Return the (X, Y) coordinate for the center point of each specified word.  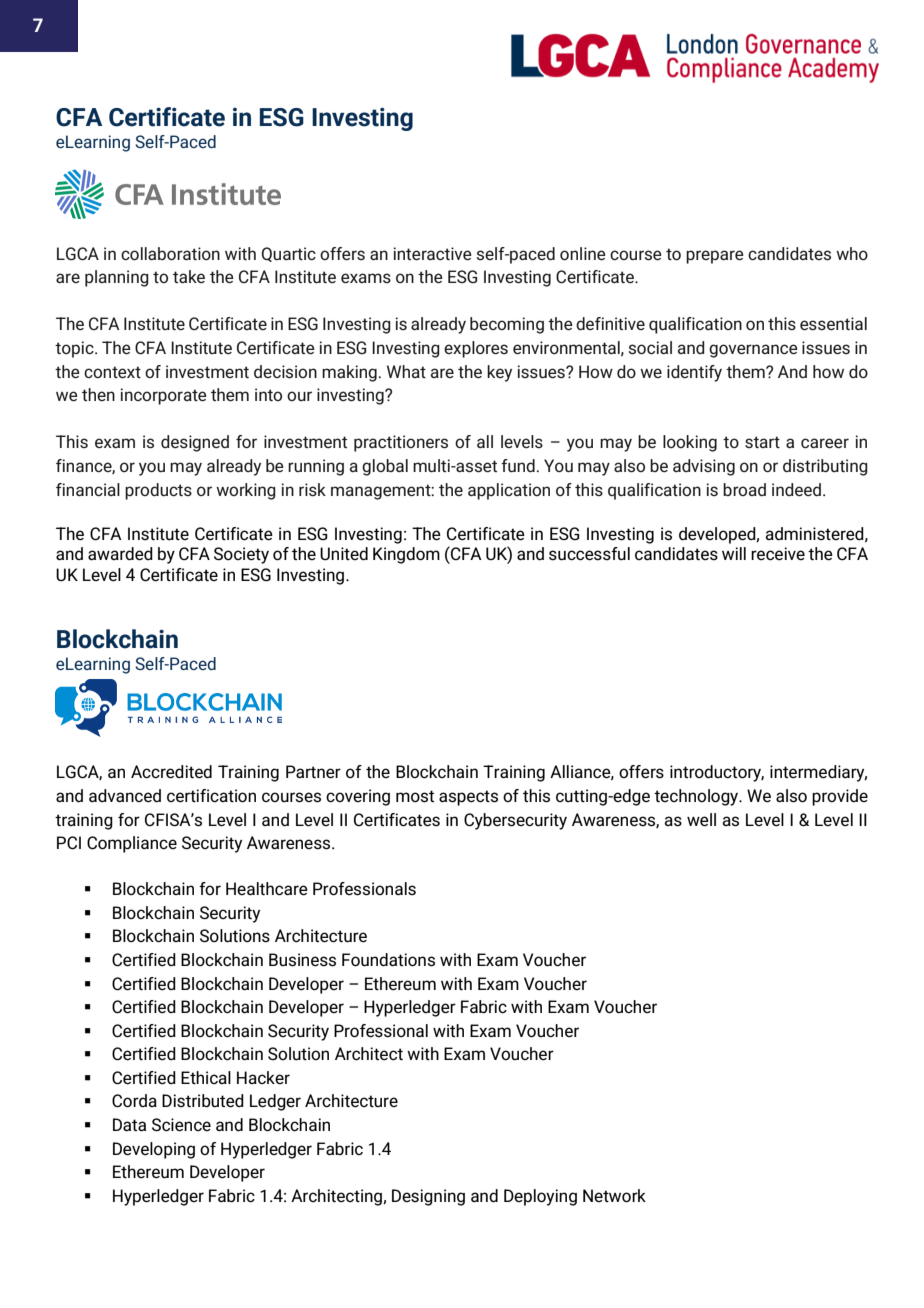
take (189, 276)
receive (778, 554)
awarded (120, 554)
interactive (432, 253)
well (701, 820)
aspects (468, 798)
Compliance (132, 844)
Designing (428, 1197)
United (344, 553)
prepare (715, 257)
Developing (154, 1150)
